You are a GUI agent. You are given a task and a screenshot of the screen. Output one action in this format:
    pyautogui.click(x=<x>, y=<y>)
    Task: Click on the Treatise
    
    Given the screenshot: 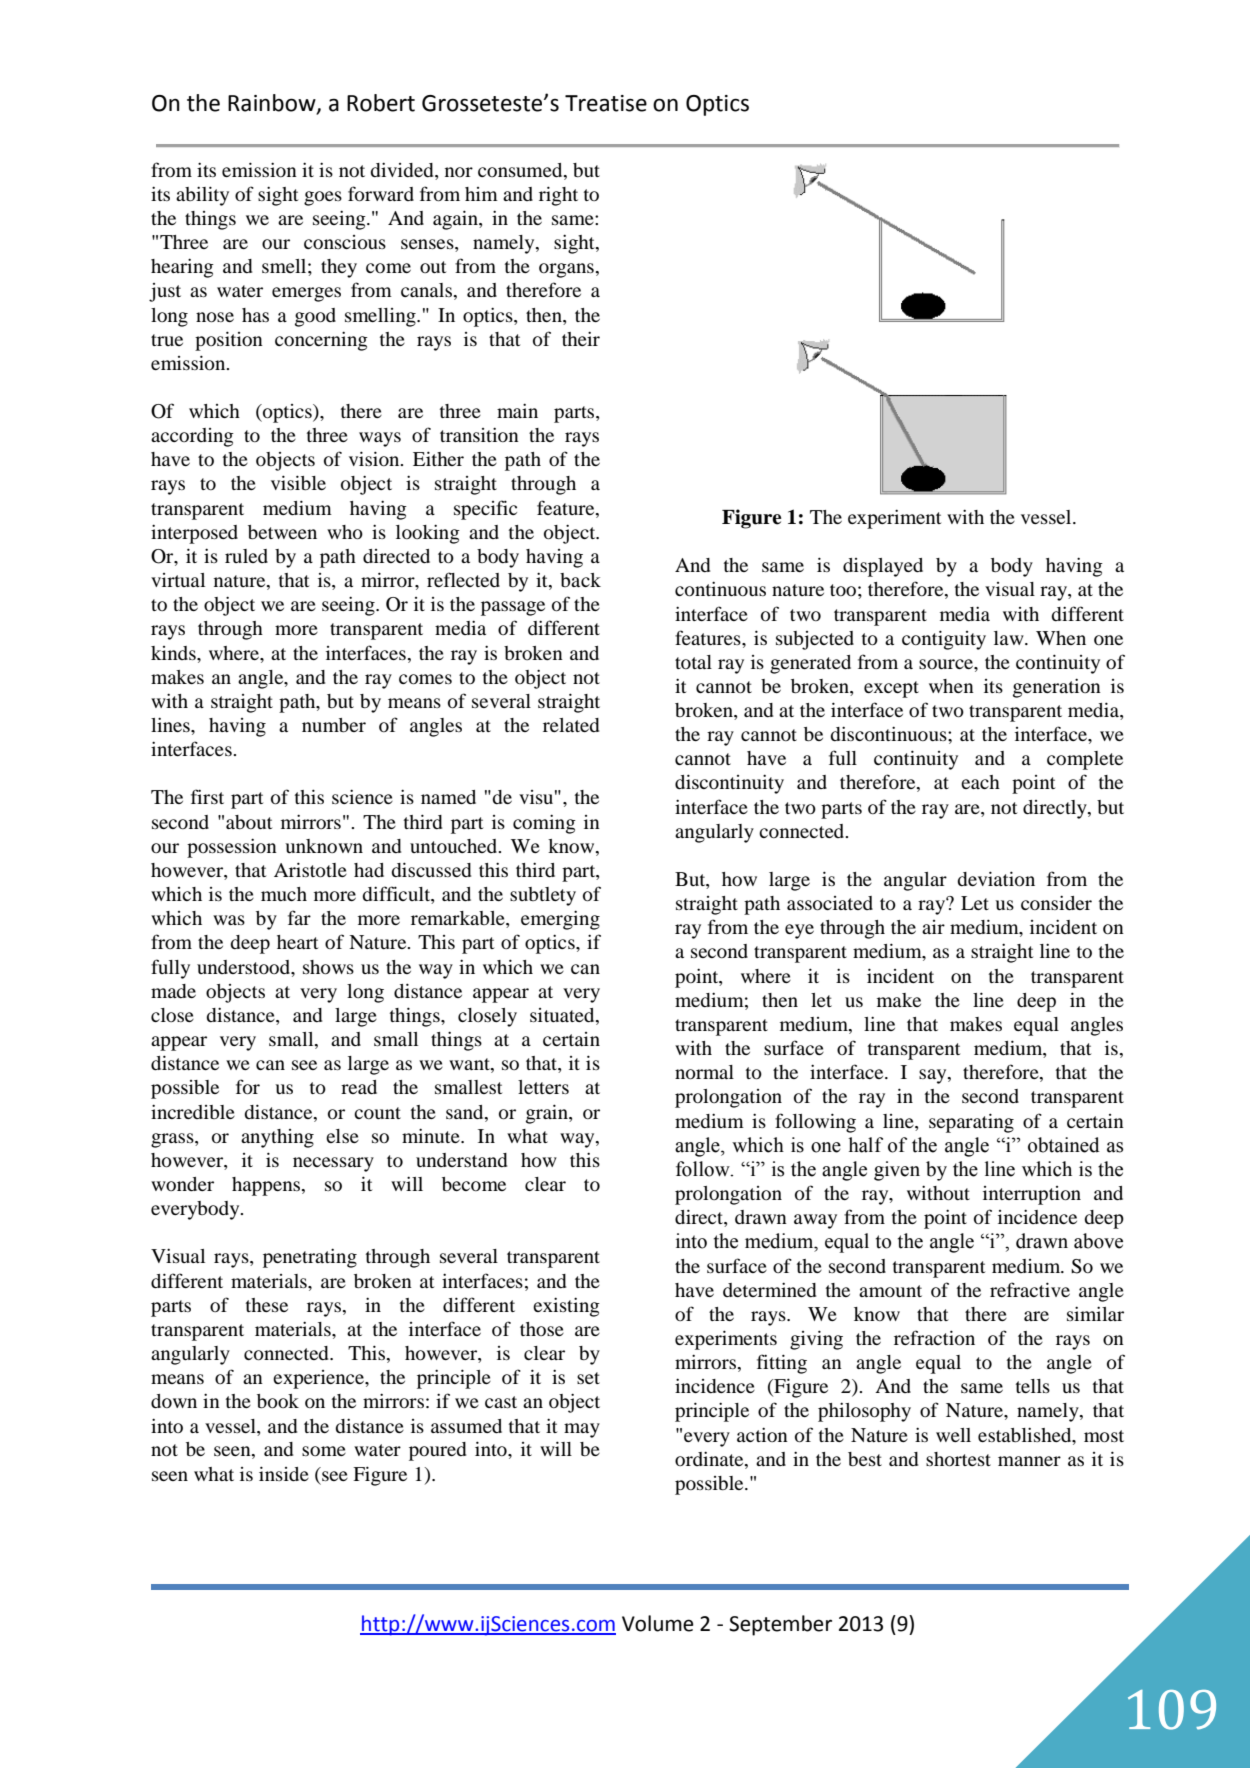 What is the action you would take?
    pyautogui.click(x=606, y=103)
